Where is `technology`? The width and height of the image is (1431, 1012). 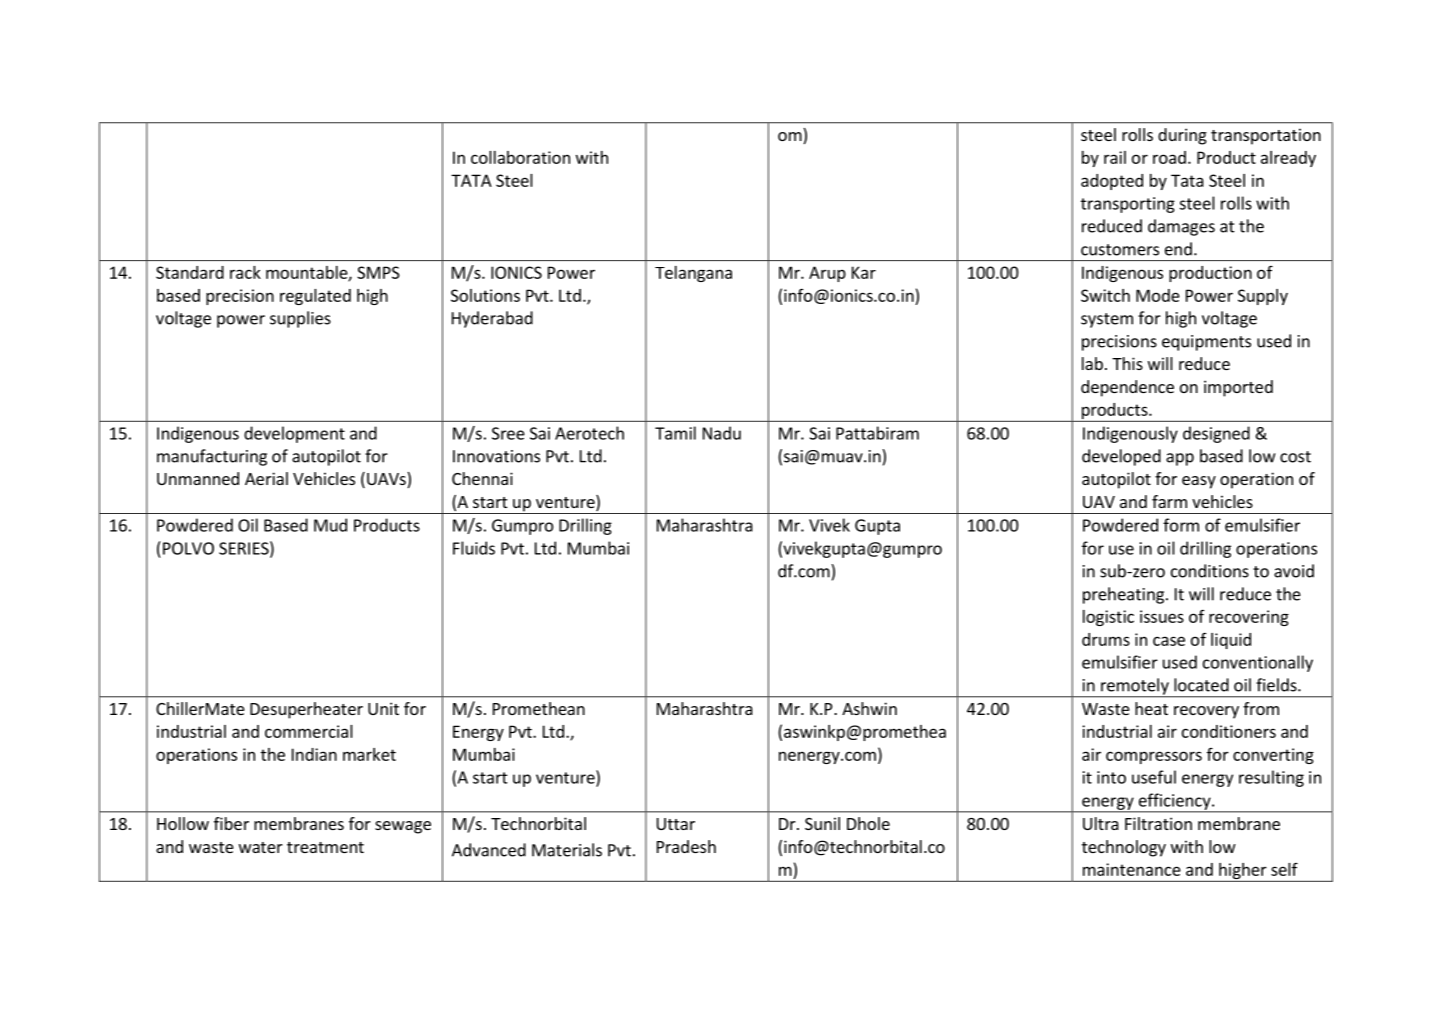 technology is located at coordinates (1124, 848).
